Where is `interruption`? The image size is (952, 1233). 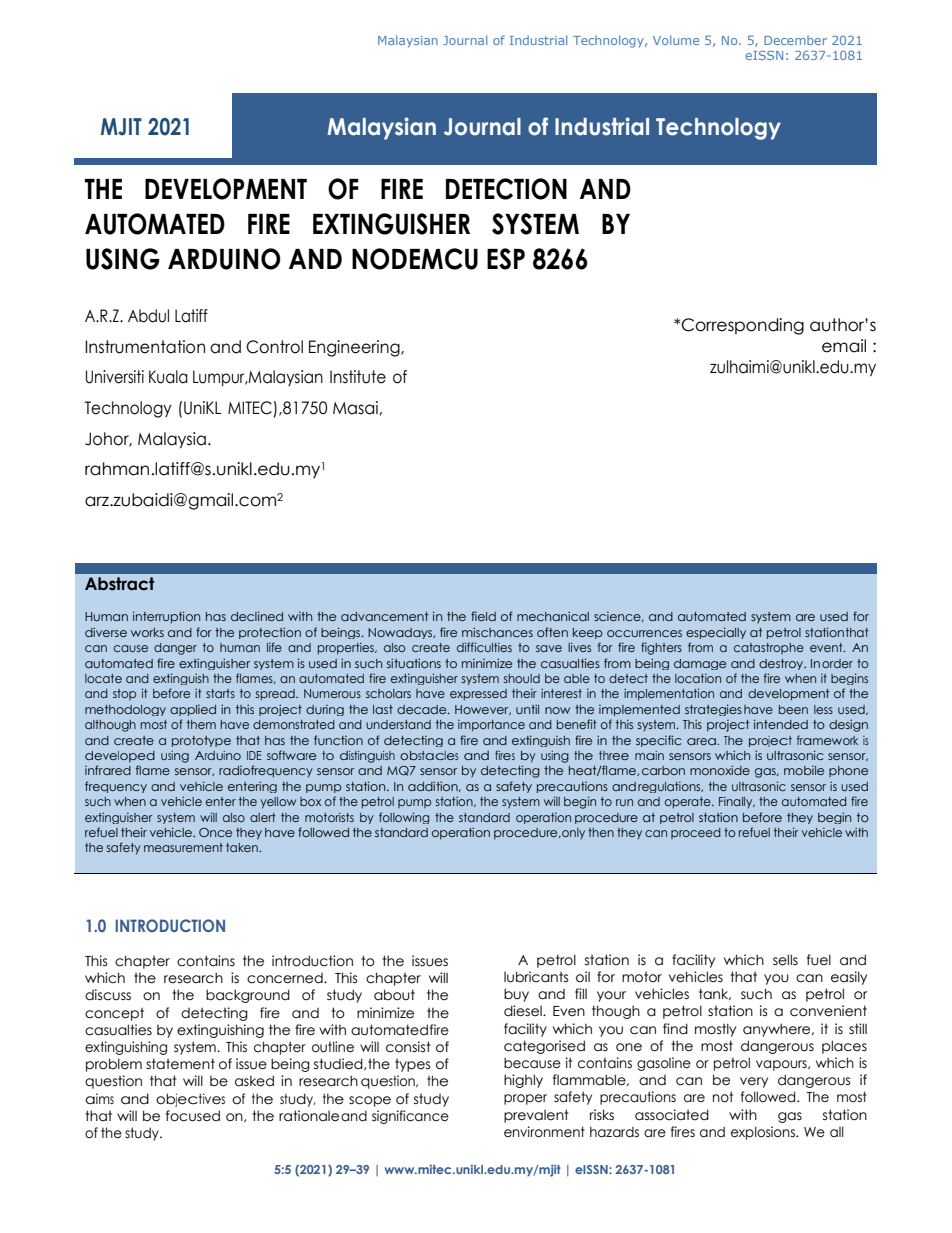 interruption is located at coordinates (166, 617).
